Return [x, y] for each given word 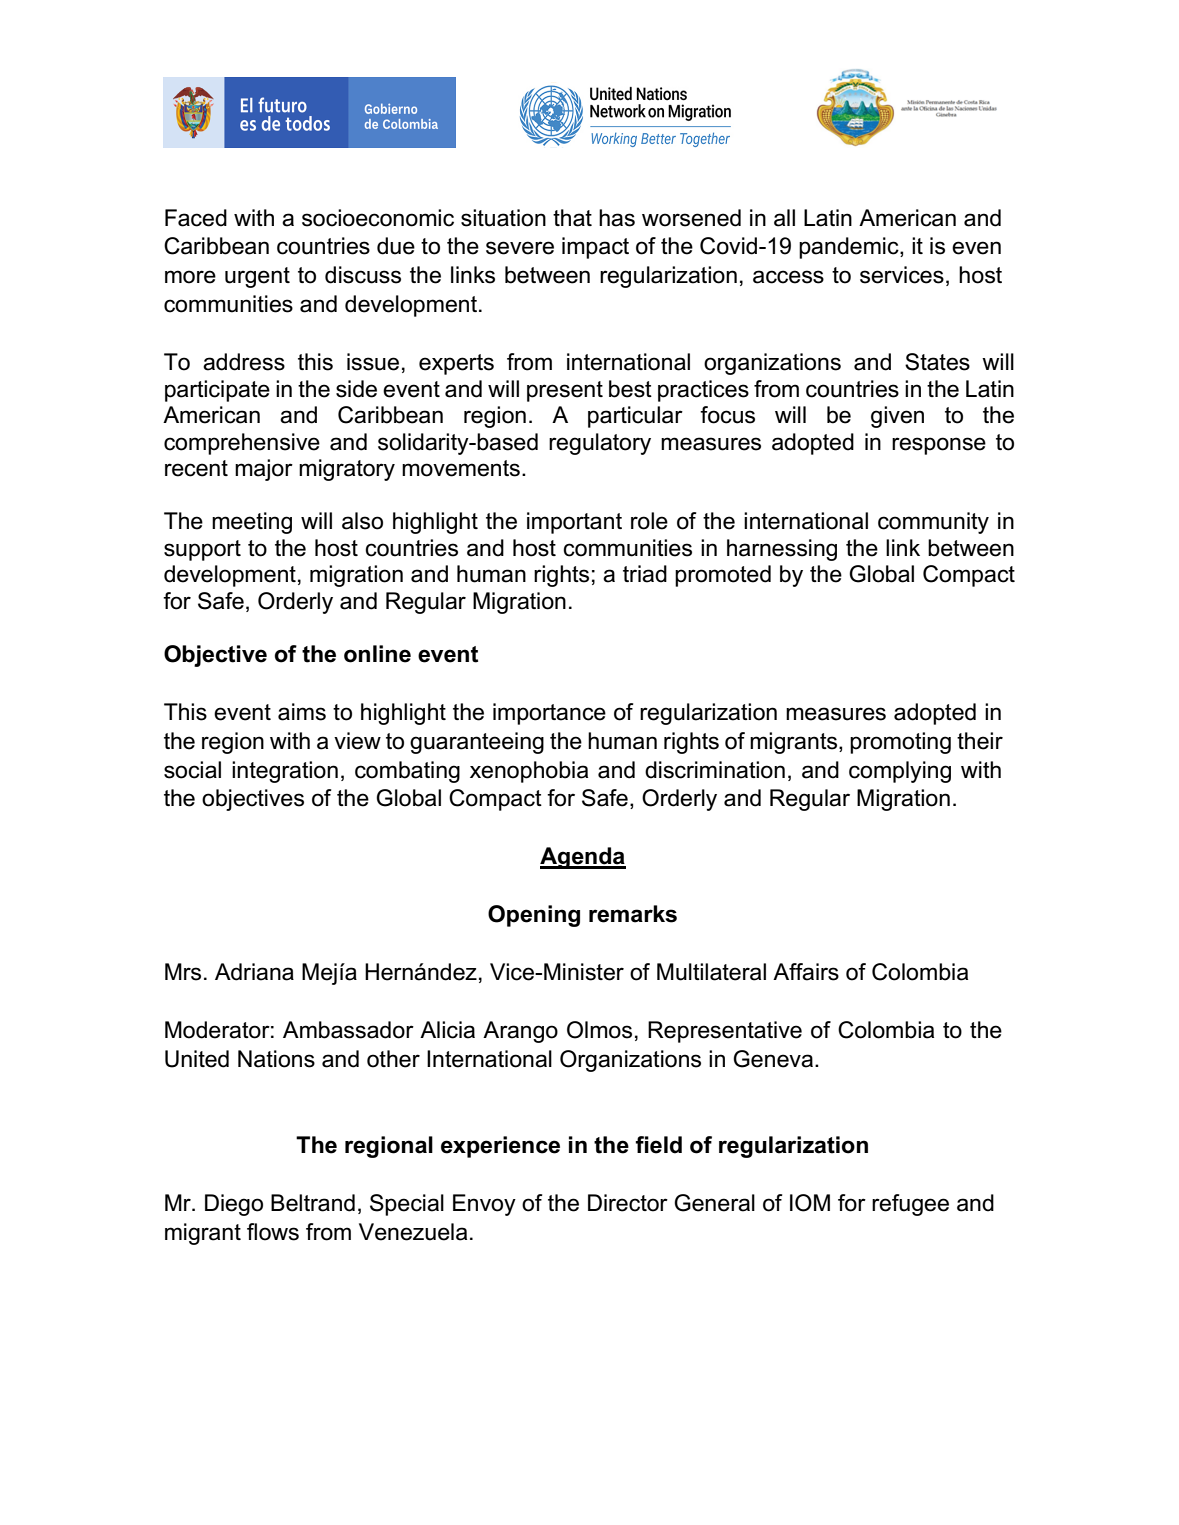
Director [628, 1203]
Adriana [254, 972]
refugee [910, 1205]
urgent [257, 277]
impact [595, 248]
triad [645, 574]
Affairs [806, 972]
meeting [252, 523]
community [933, 523]
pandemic [850, 248]
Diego [234, 1205]
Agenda [583, 858]
